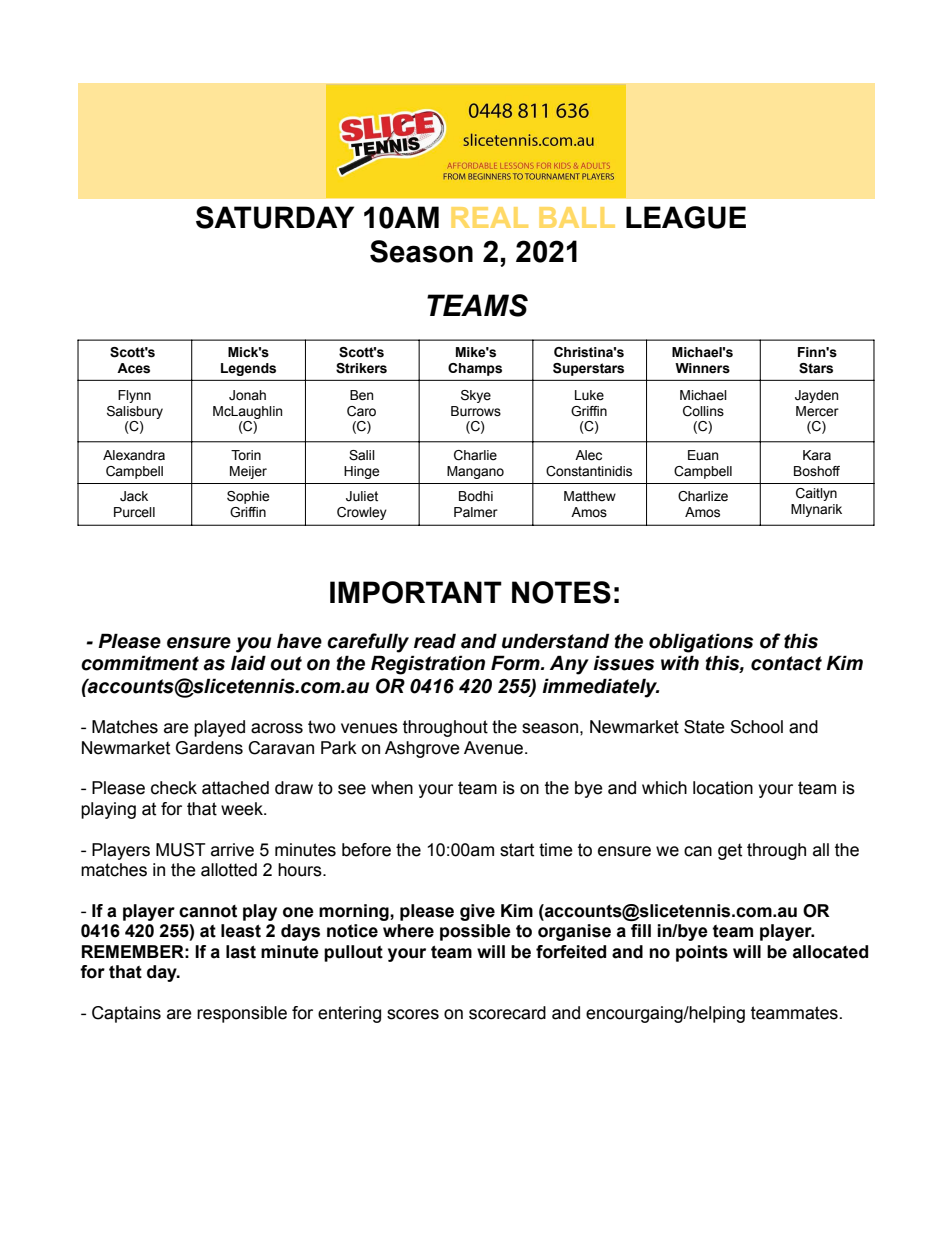 Image resolution: width=952 pixels, height=1233 pixels. What do you see at coordinates (242, 1014) in the document?
I see `responsible` at bounding box center [242, 1014].
